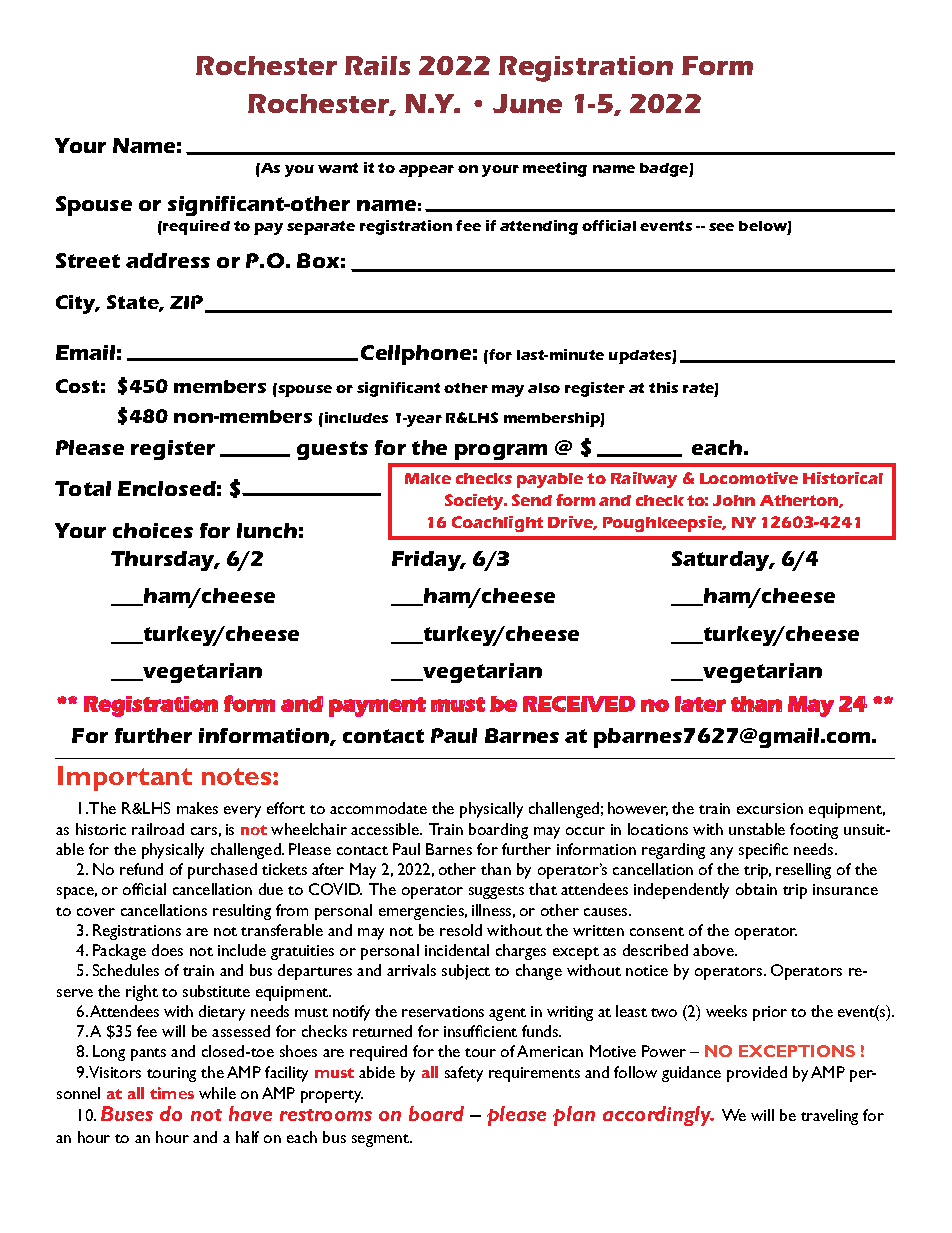  Describe the element at coordinates (377, 707) in the screenshot. I see `payment` at that location.
